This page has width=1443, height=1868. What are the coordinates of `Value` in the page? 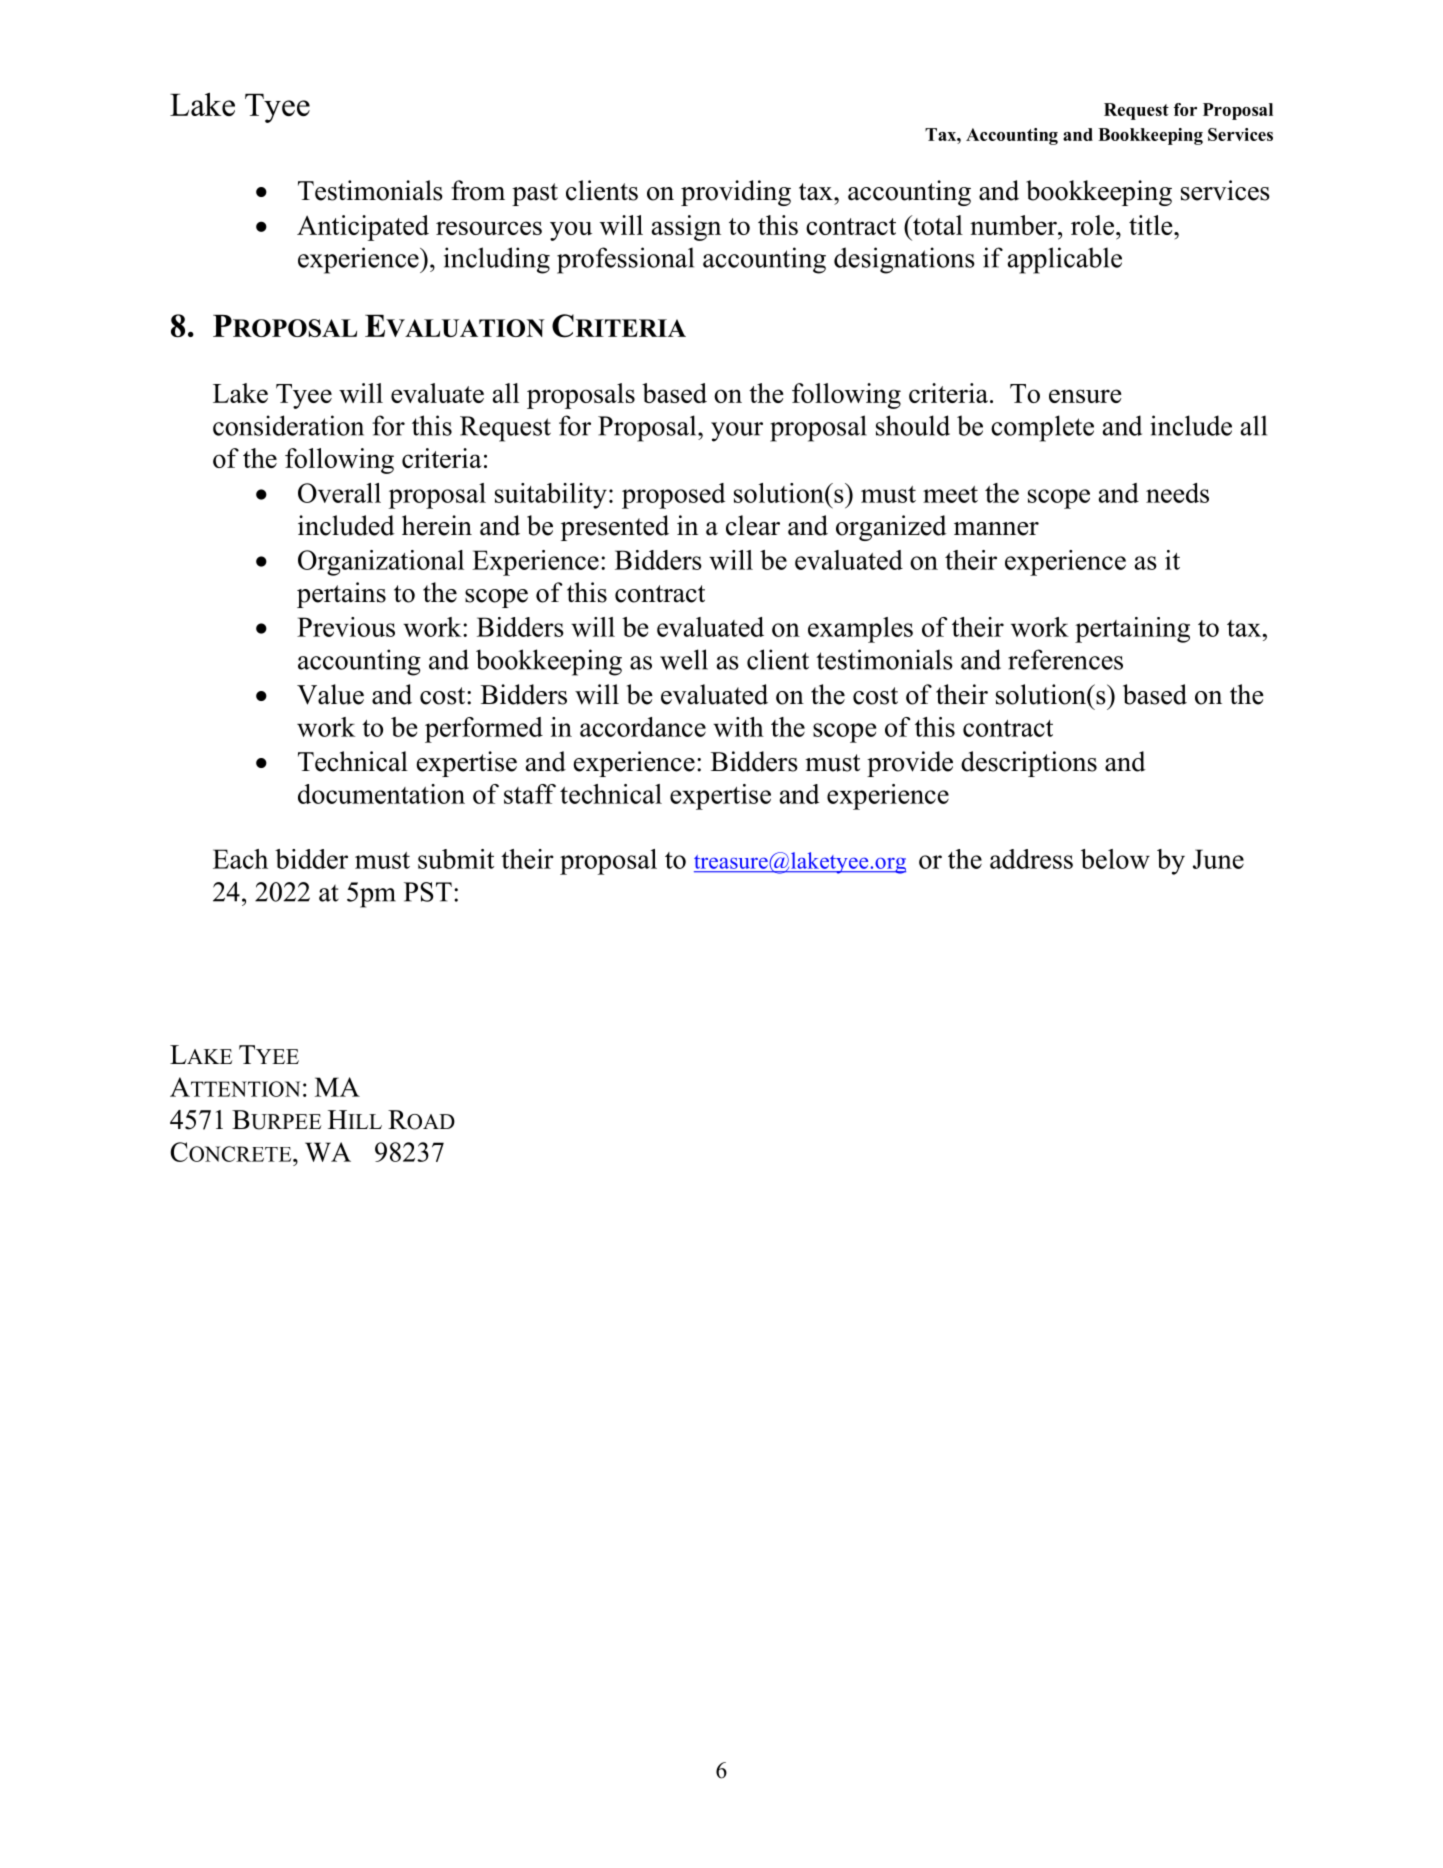 It's located at (330, 694).
